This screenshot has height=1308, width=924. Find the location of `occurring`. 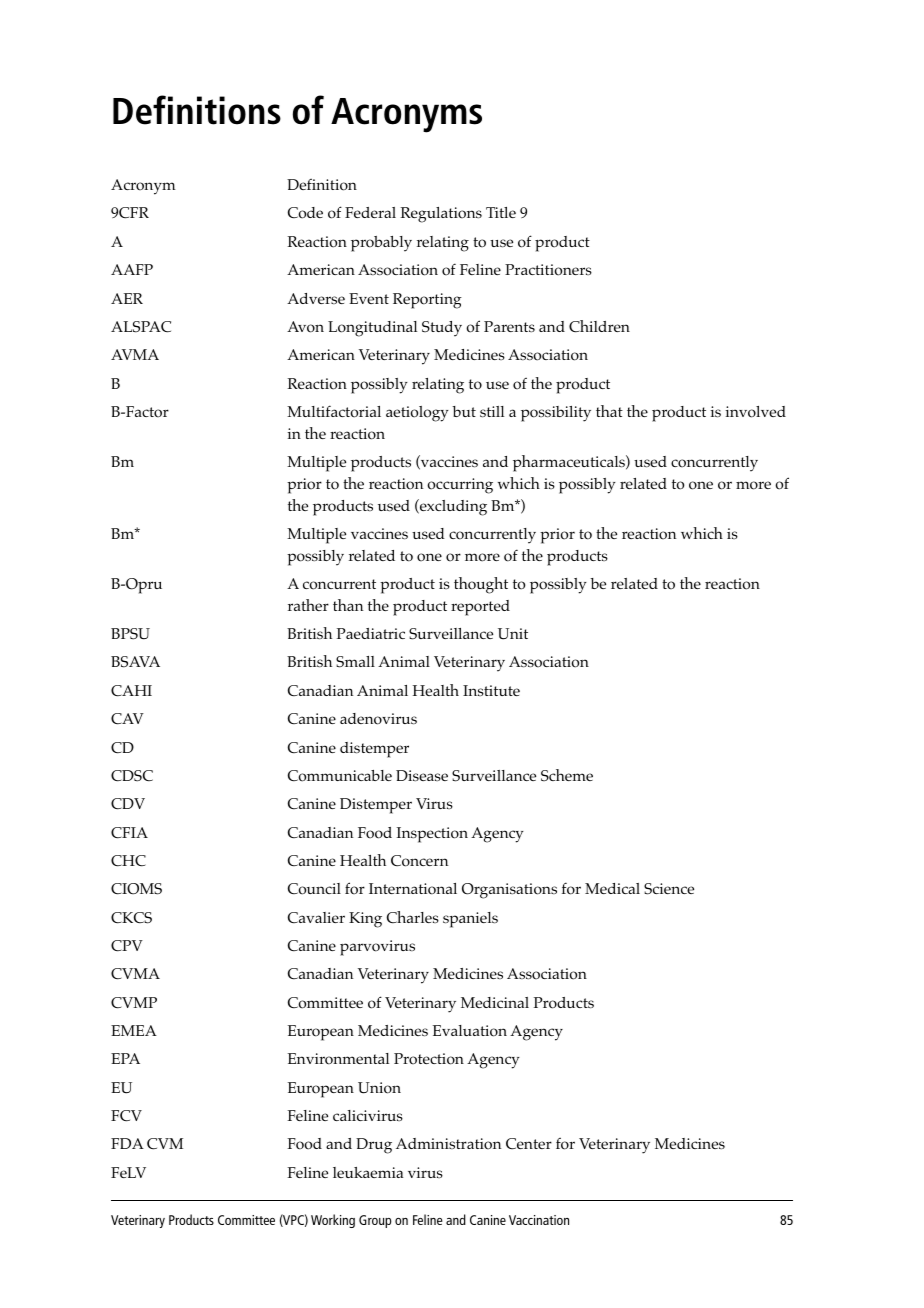

occurring is located at coordinates (460, 486).
